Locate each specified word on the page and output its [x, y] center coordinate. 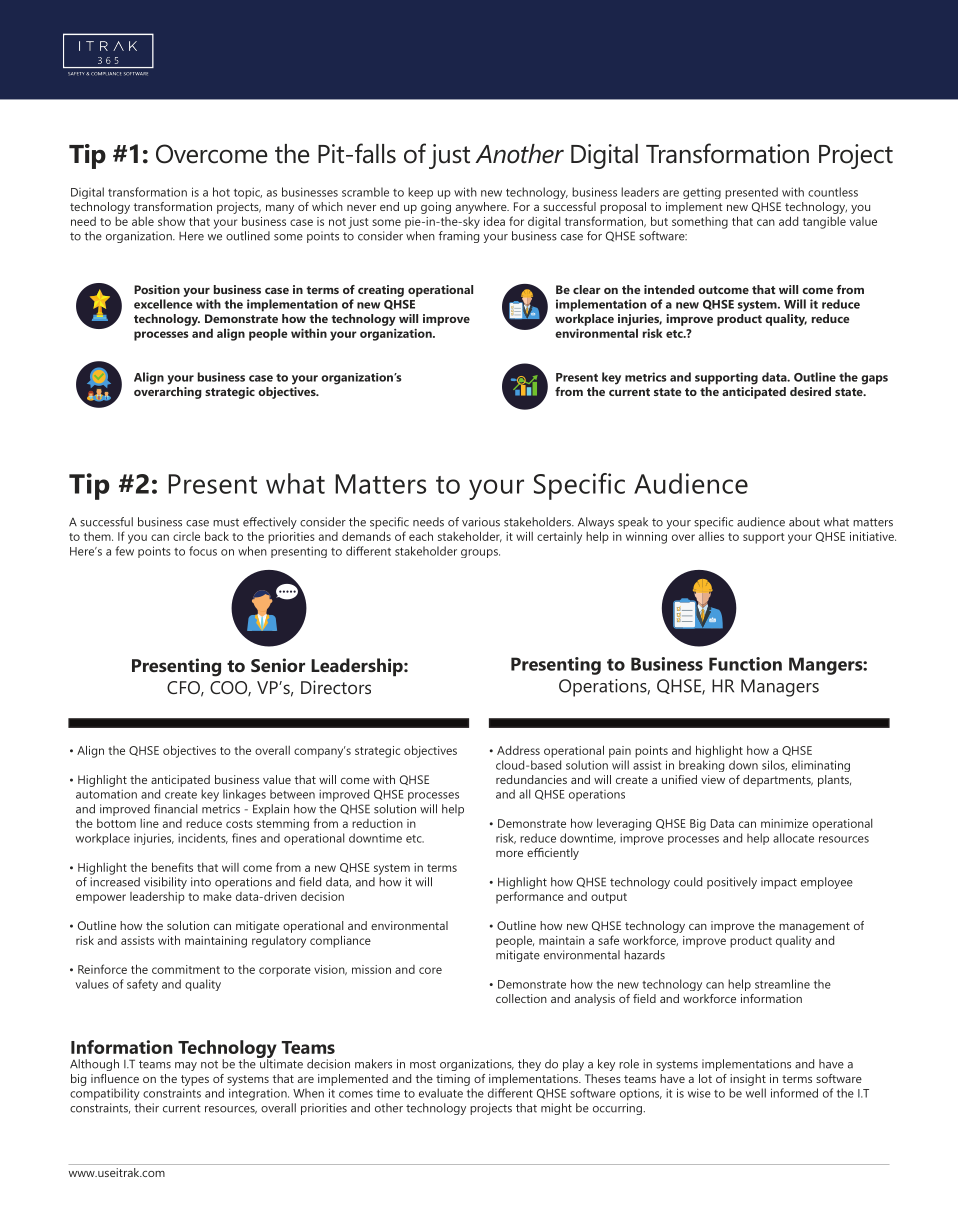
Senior [278, 665]
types [195, 1080]
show [171, 221]
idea [494, 221]
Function [745, 664]
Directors [336, 687]
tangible [824, 223]
